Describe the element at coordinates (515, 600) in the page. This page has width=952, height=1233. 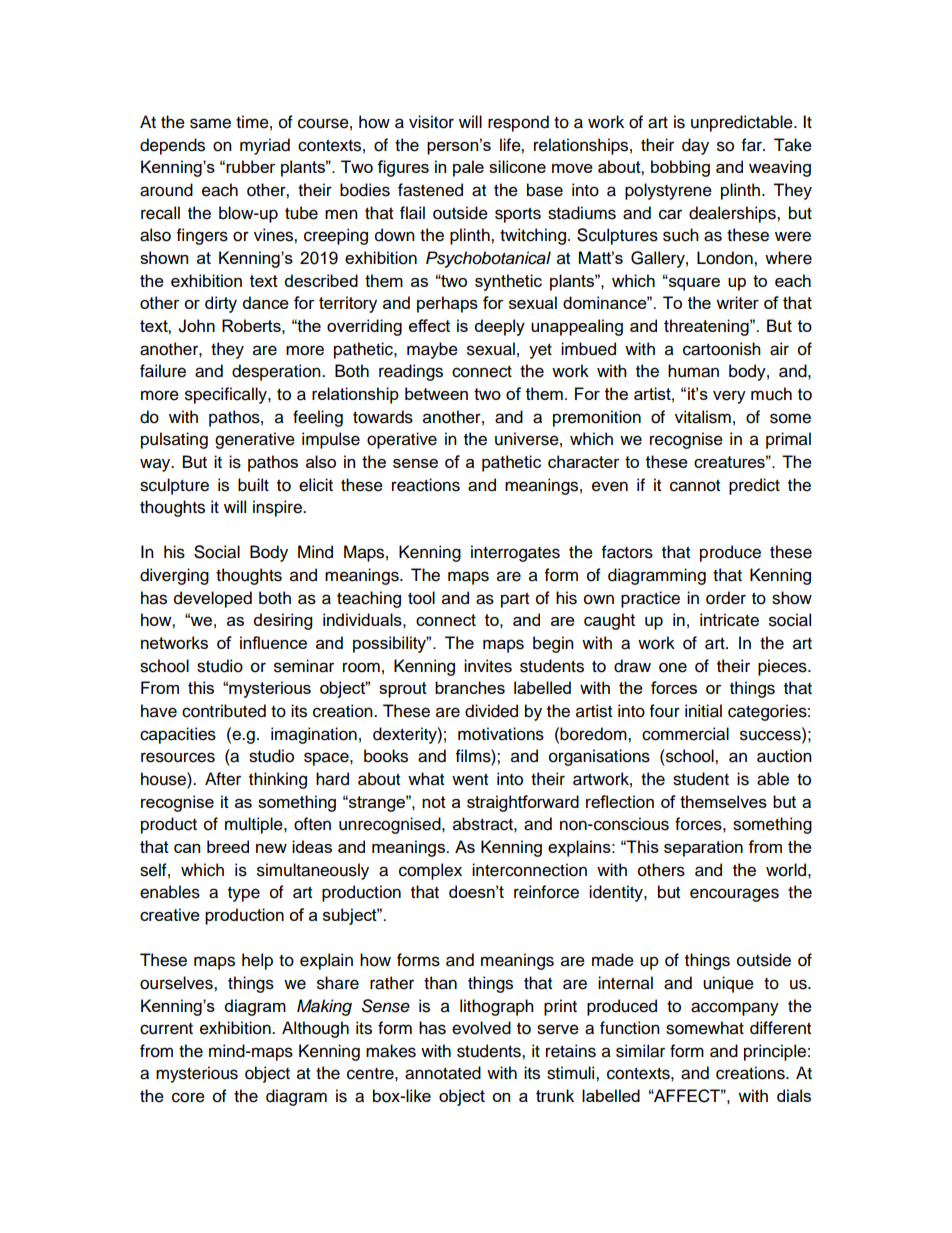
I see `part` at that location.
